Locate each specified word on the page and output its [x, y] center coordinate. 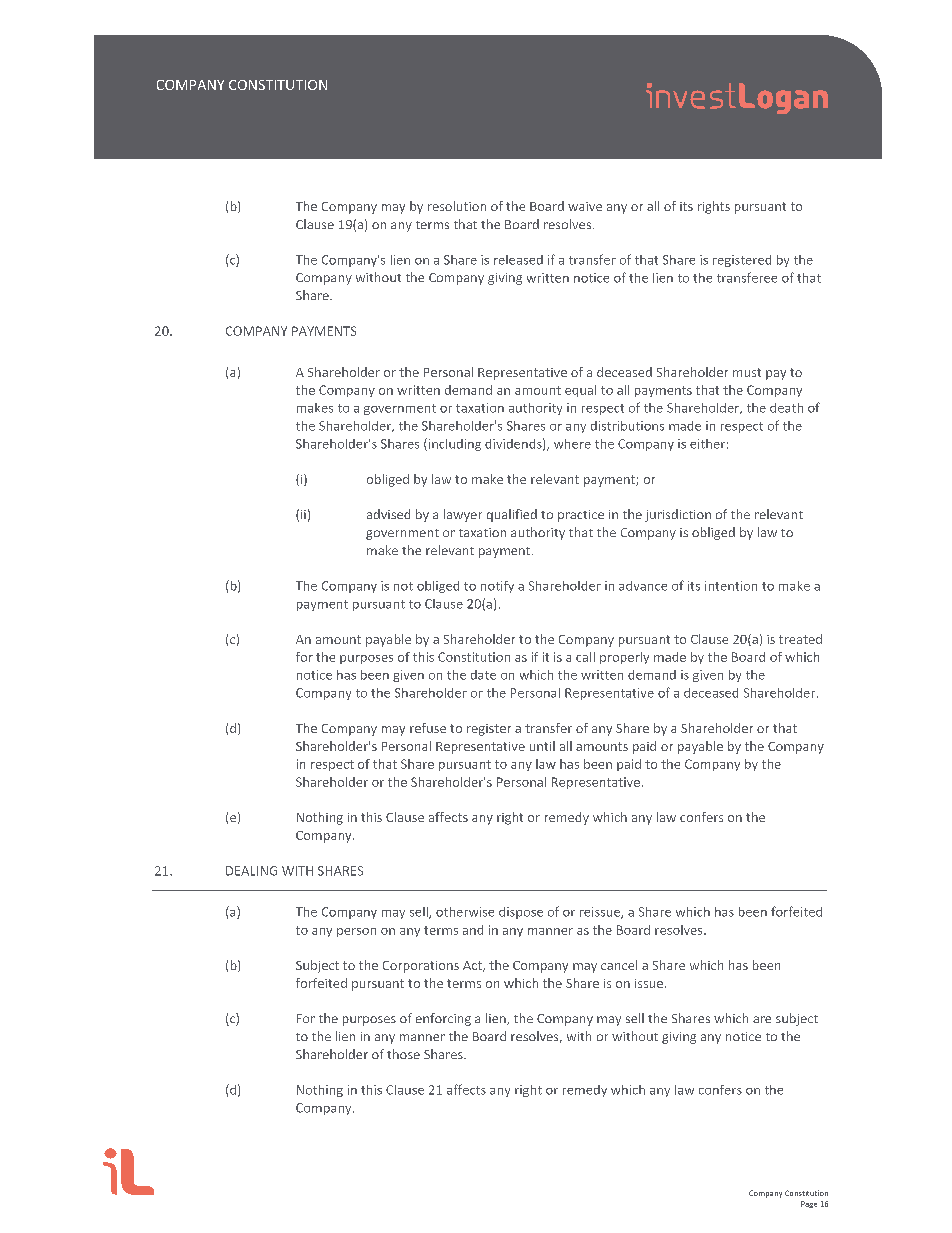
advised [388, 514]
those [403, 1054]
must [747, 372]
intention [731, 586]
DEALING [251, 871]
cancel [619, 965]
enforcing [443, 1019]
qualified [512, 515]
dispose [521, 913]
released [518, 260]
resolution [457, 206]
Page [809, 1204]
